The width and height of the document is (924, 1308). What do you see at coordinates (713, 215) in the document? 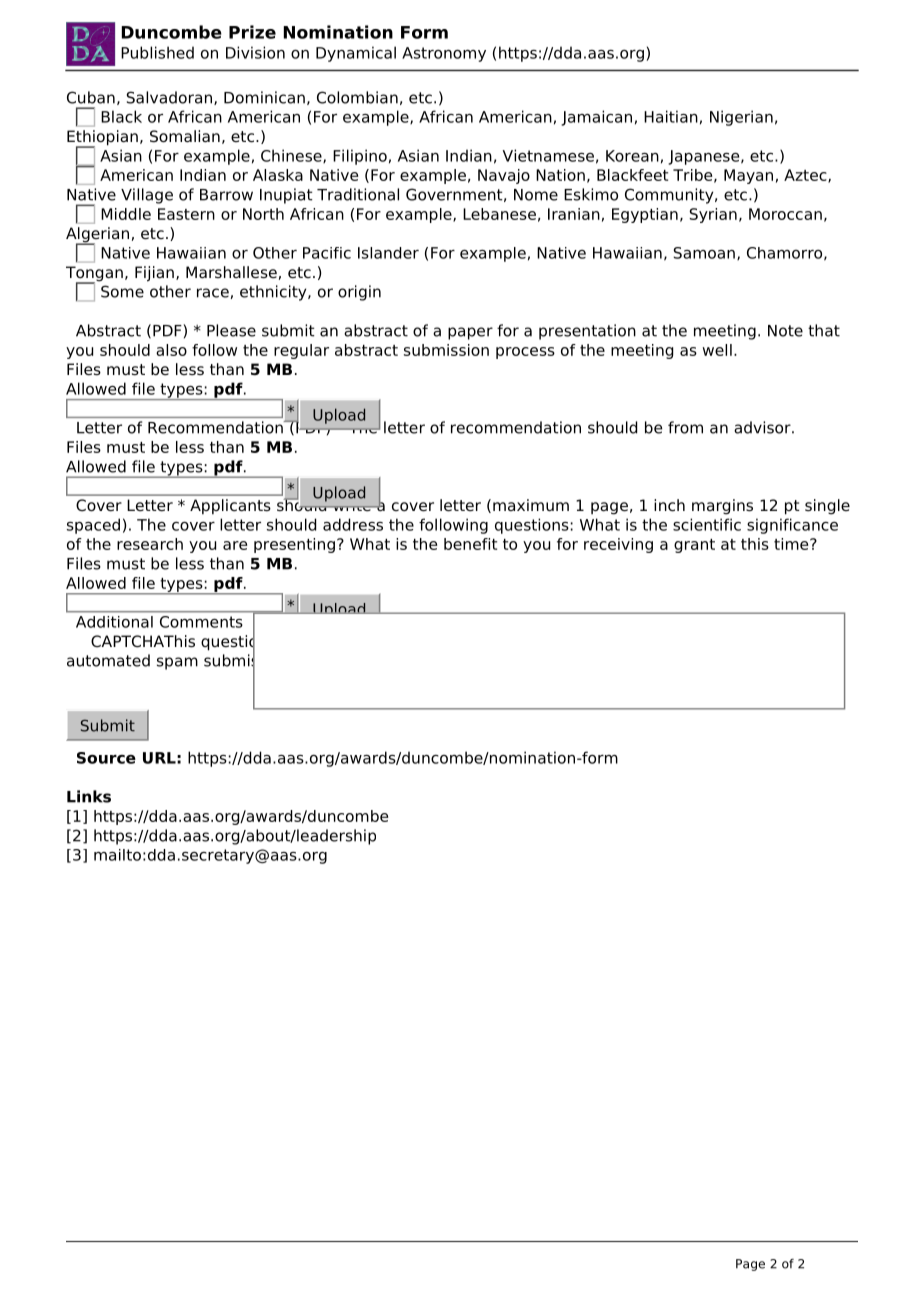
I see `Syrian` at bounding box center [713, 215].
